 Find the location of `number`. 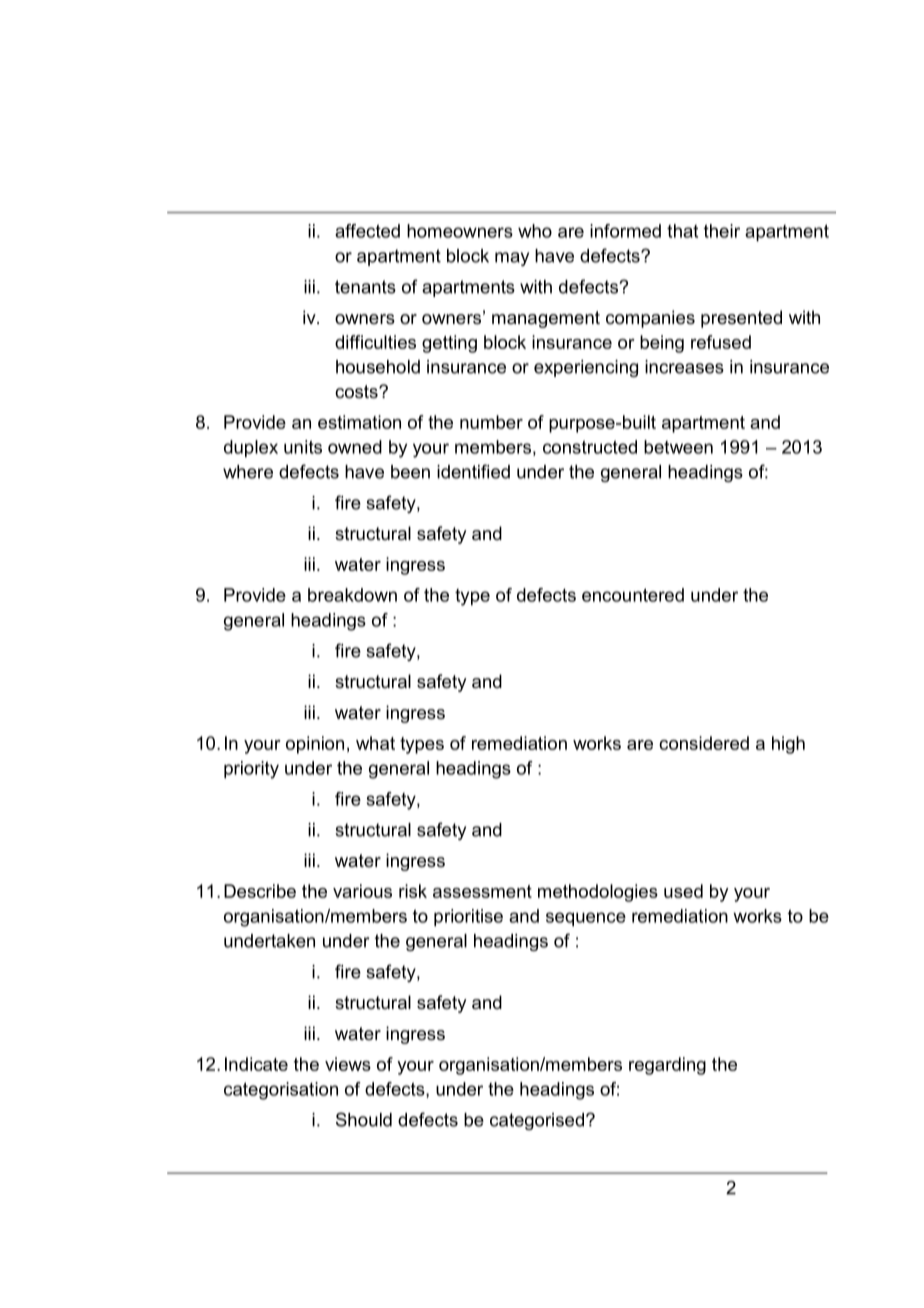

number is located at coordinates (491, 422).
